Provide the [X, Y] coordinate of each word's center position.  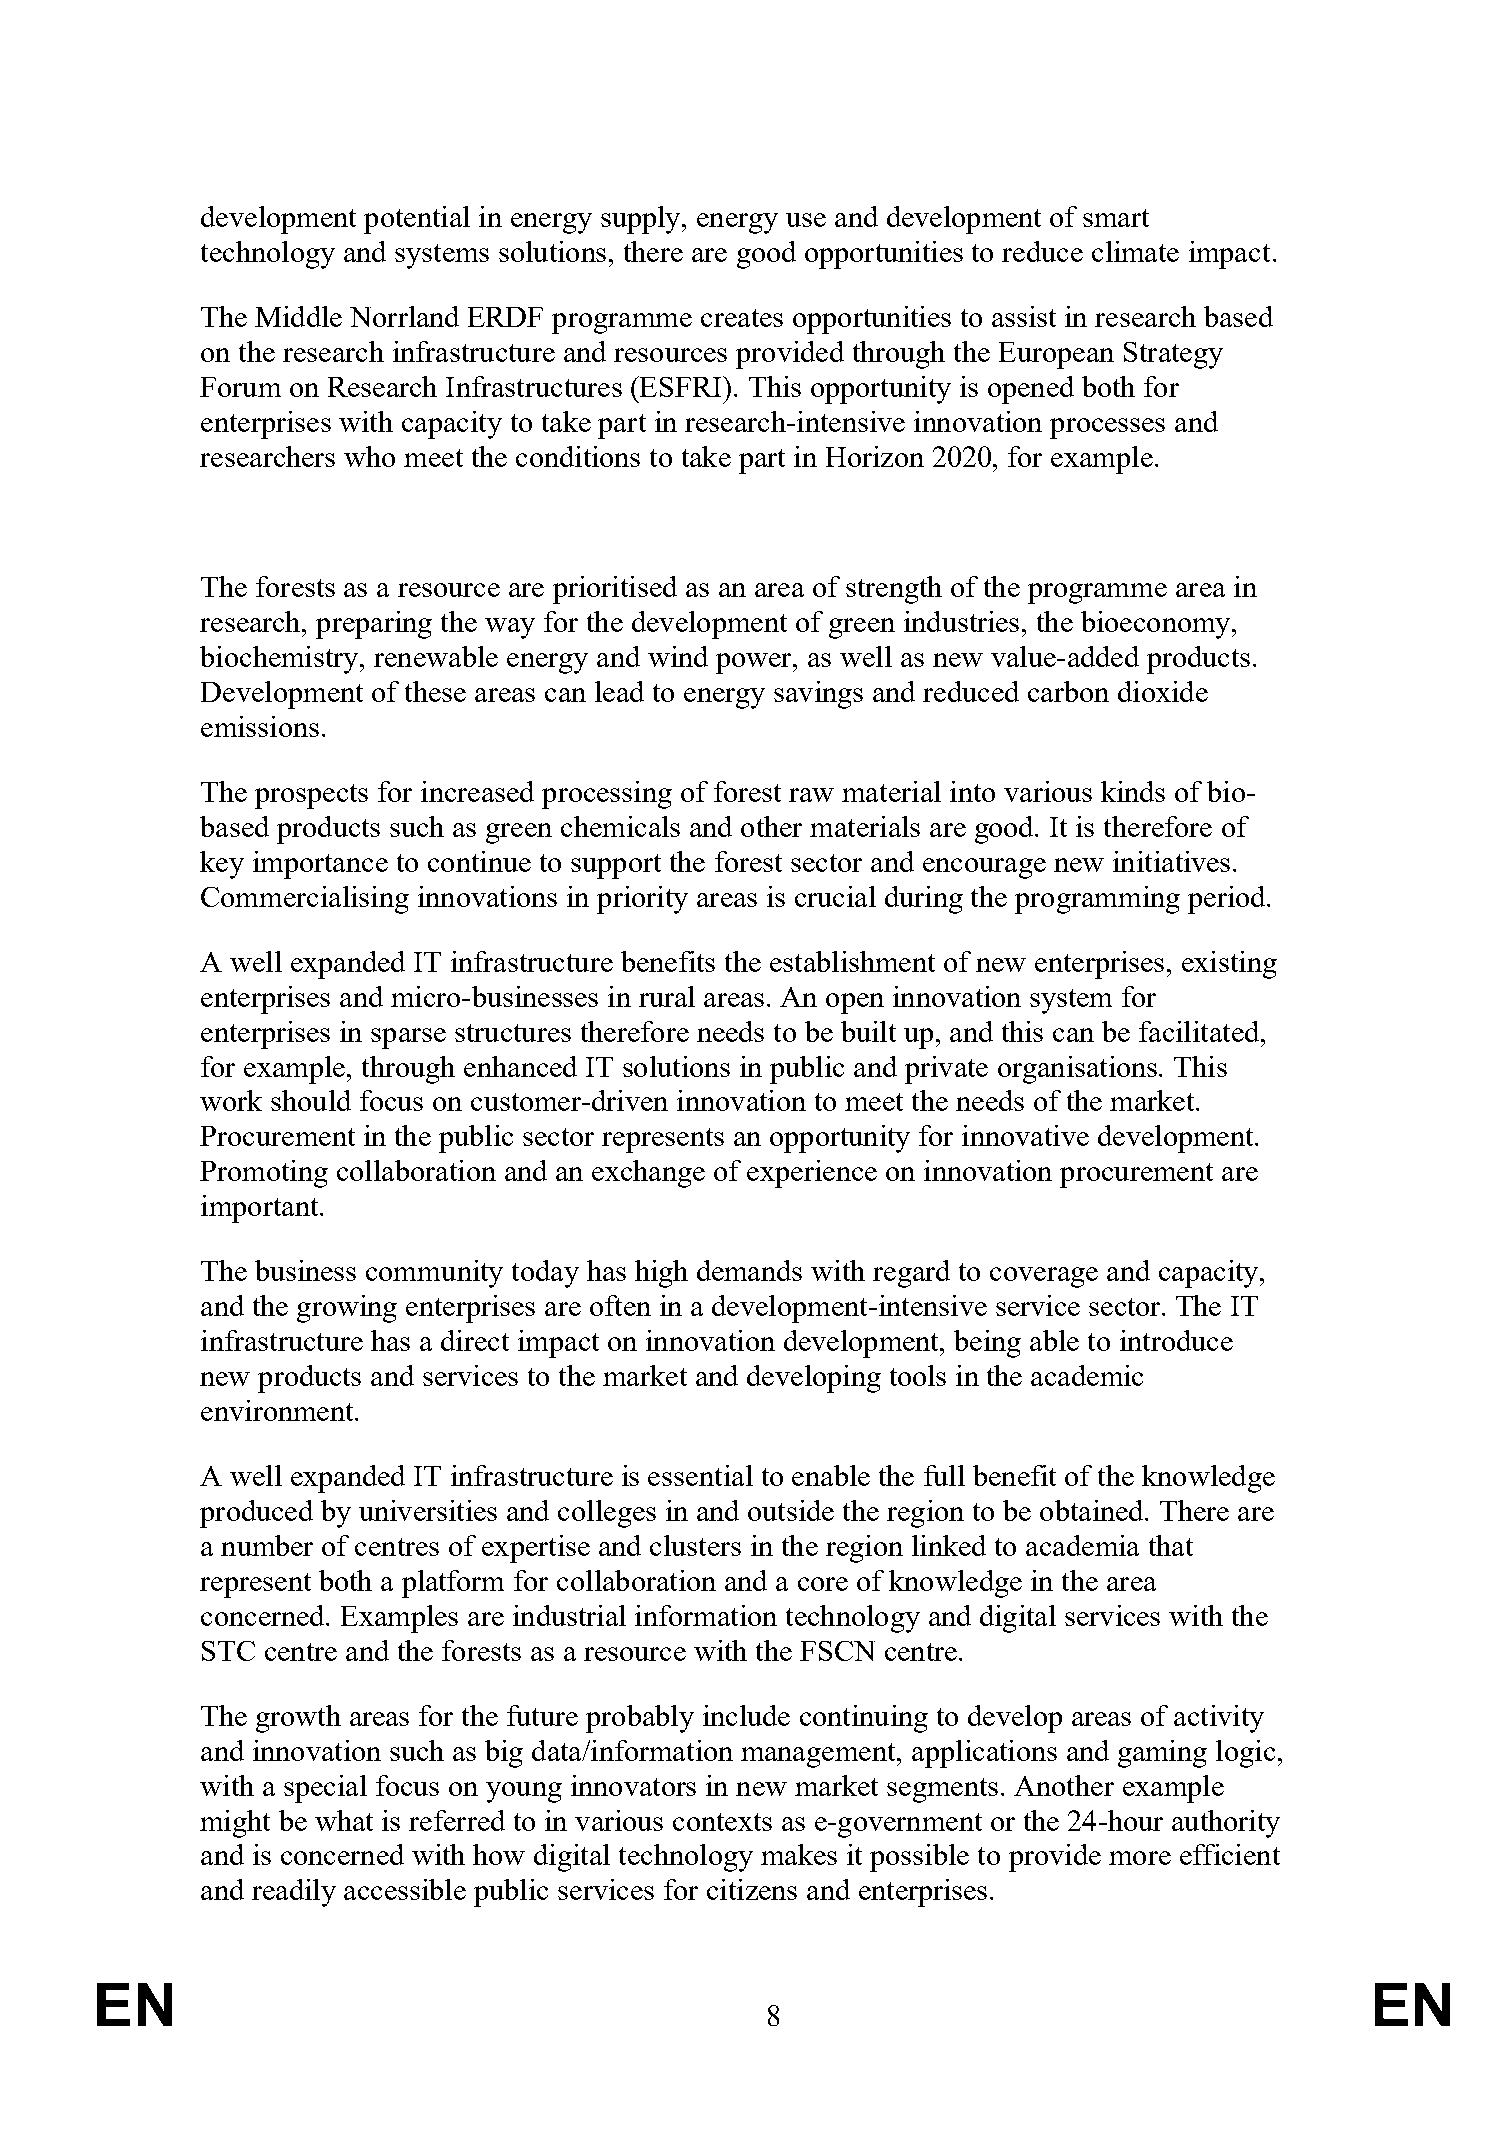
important [261, 1209]
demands [749, 1270]
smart [1116, 218]
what [344, 1820]
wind [678, 656]
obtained [1093, 1510]
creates [742, 318]
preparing [374, 625]
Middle [298, 316]
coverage [1044, 1277]
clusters [695, 1545]
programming [1097, 900]
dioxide [1163, 691]
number [267, 1545]
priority [642, 900]
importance [320, 865]
